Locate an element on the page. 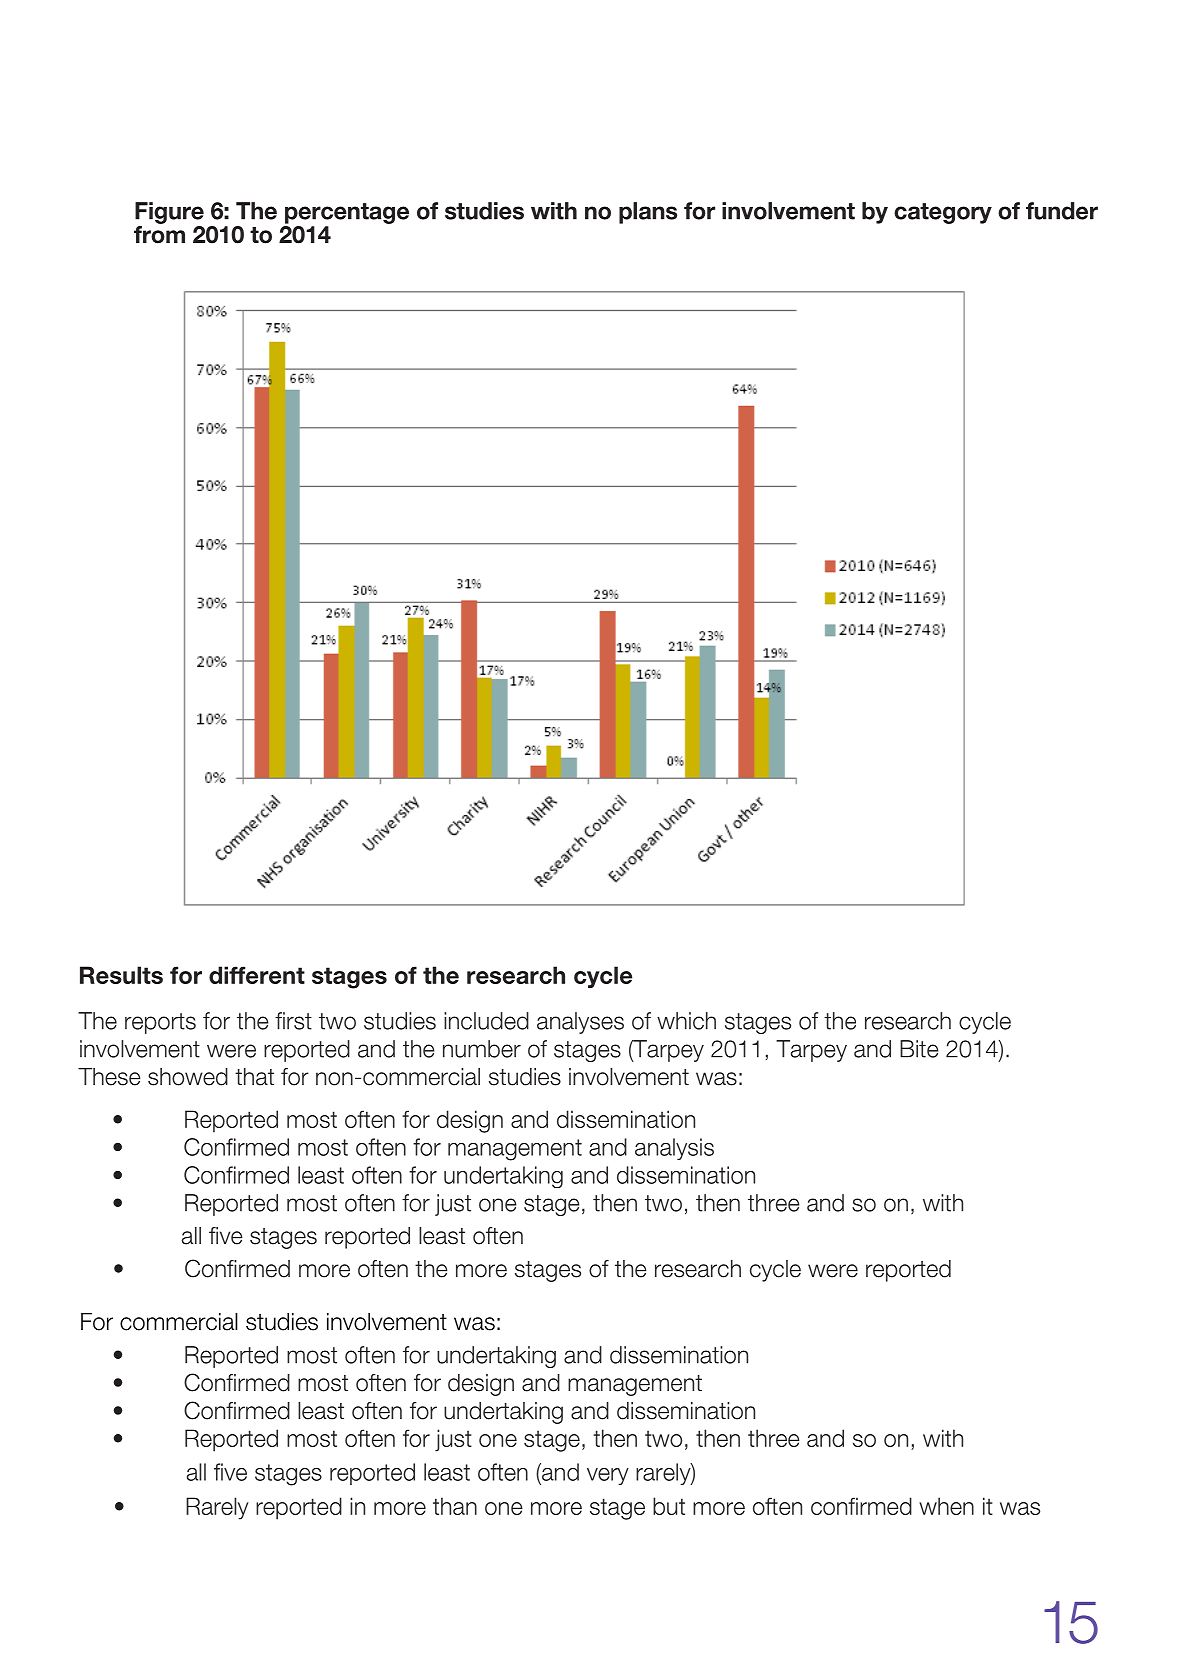 The width and height of the document is (1185, 1676). very is located at coordinates (608, 1476).
